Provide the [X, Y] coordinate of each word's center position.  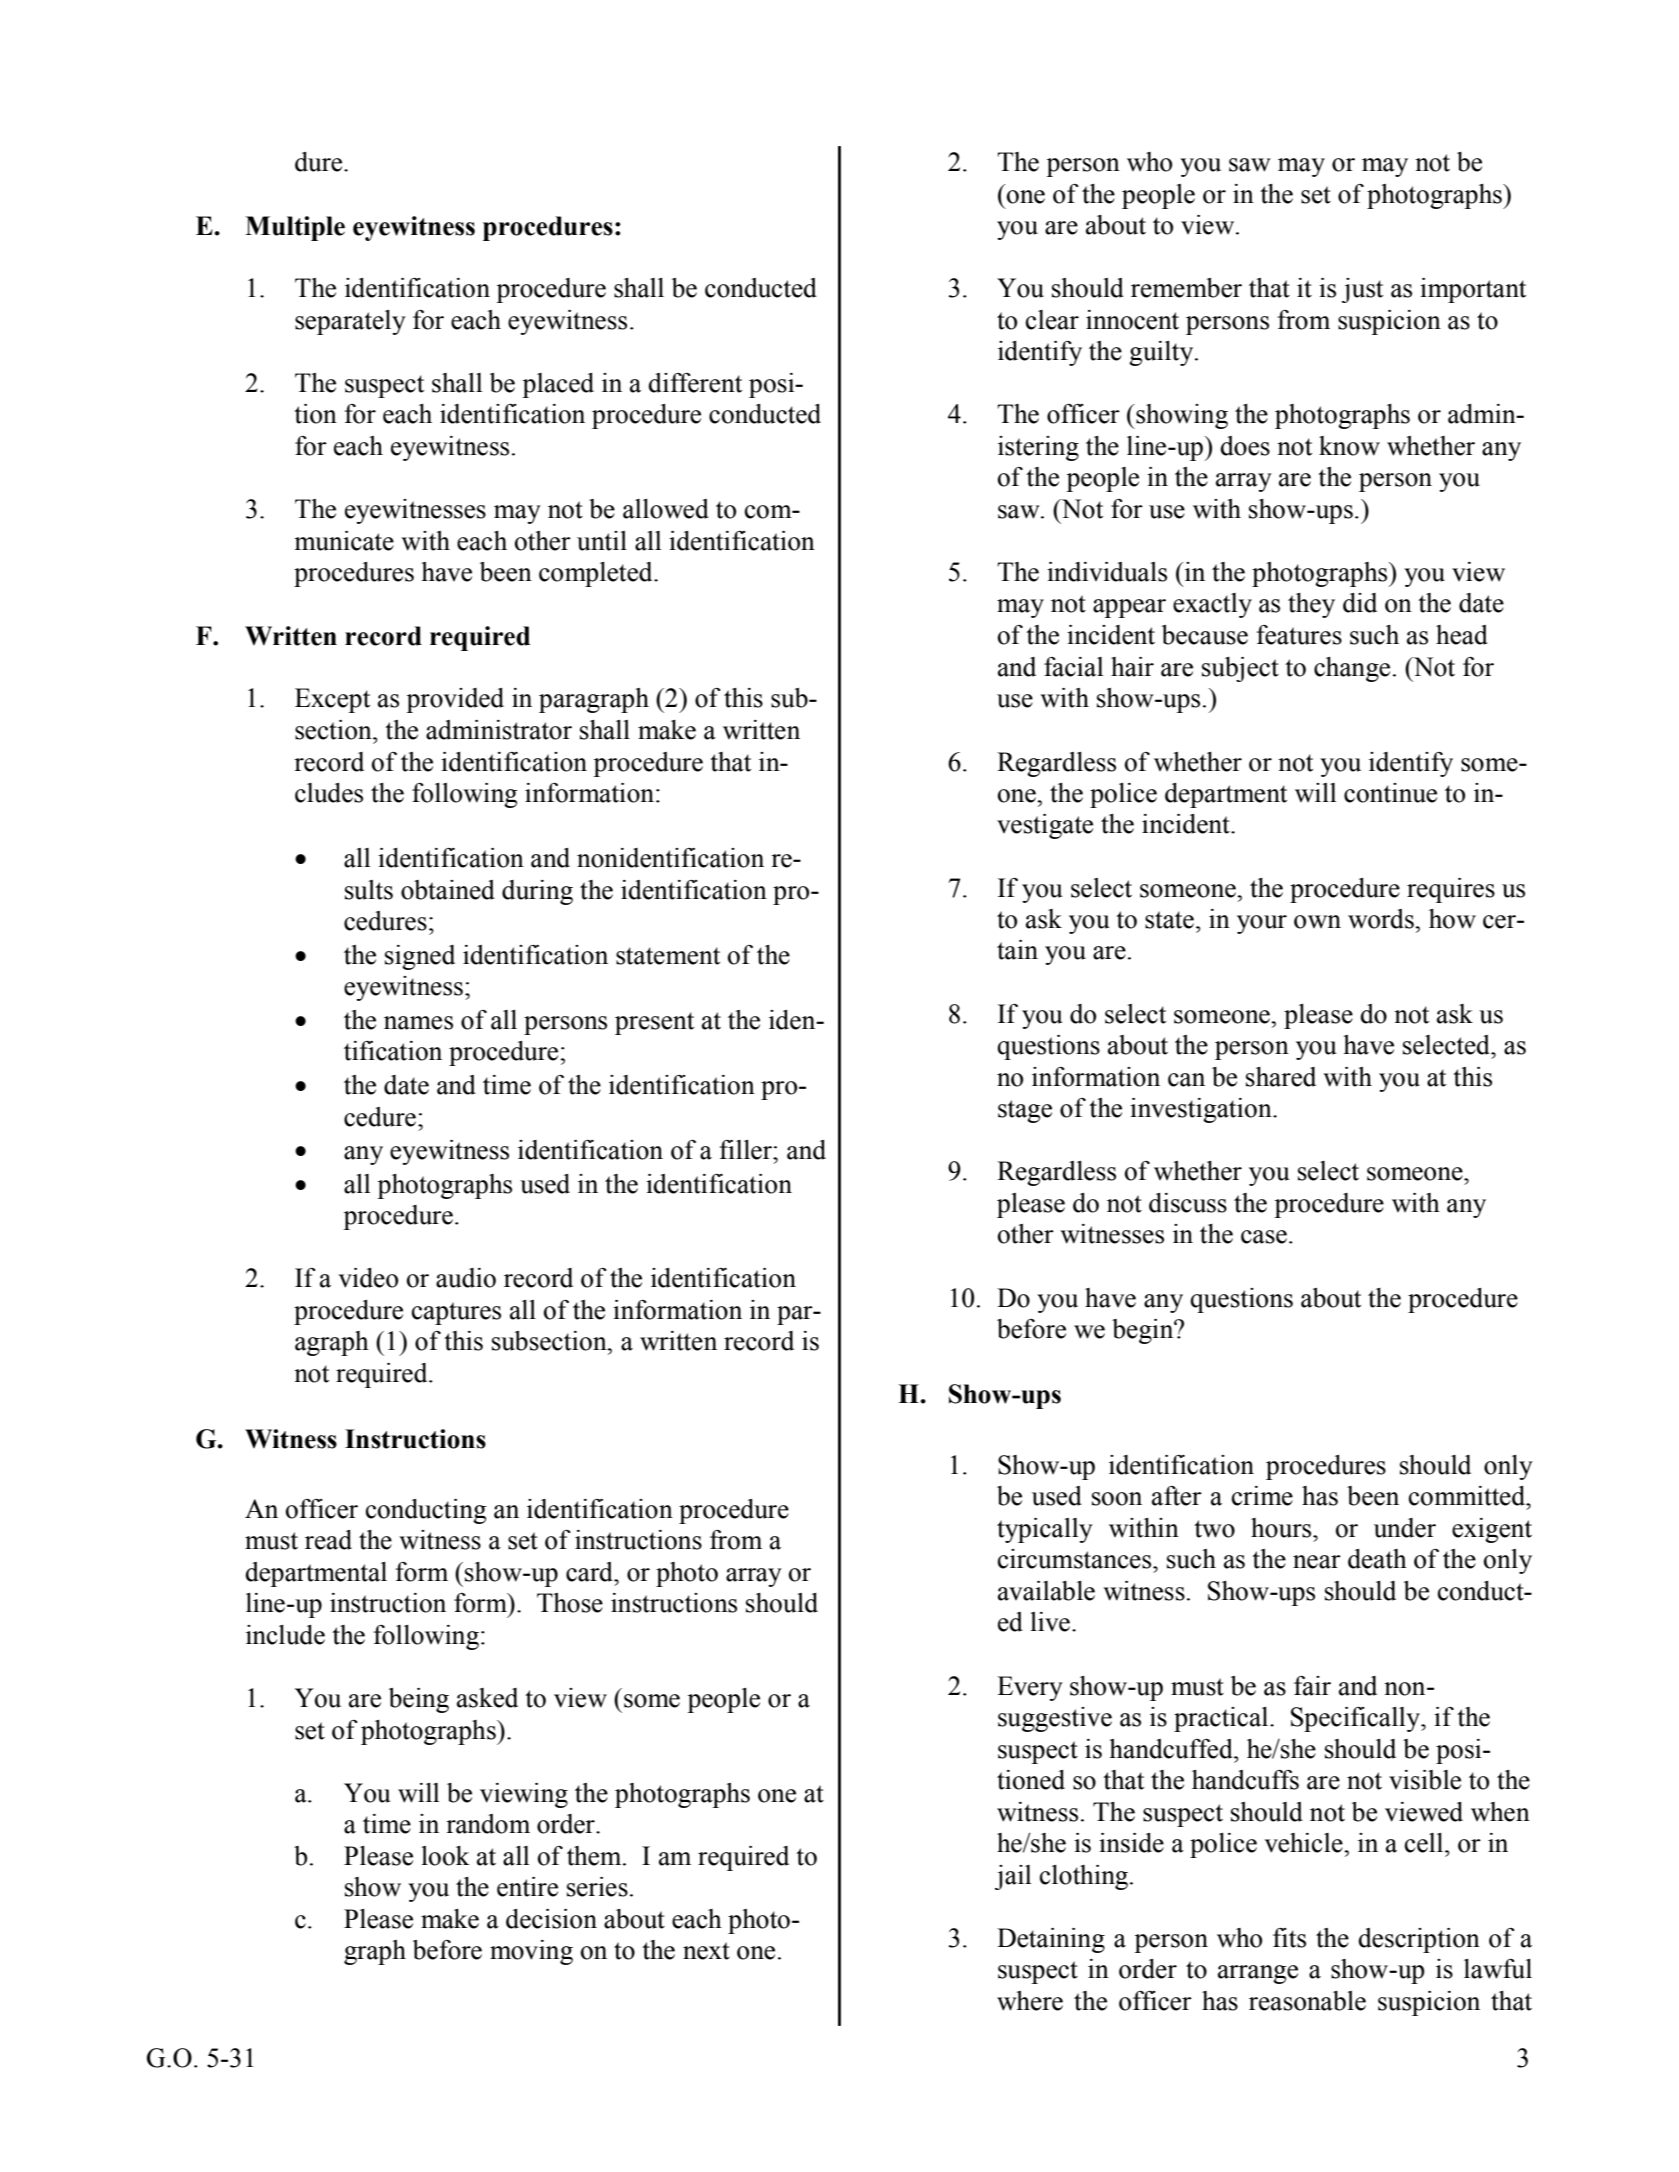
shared [1281, 1077]
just [1362, 290]
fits [1289, 1938]
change [1352, 669]
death [1377, 1559]
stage [1025, 1111]
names [418, 1023]
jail [1013, 1877]
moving [531, 1952]
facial [1073, 667]
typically [1045, 1530]
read [328, 1540]
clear [1052, 320]
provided [455, 700]
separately [350, 322]
